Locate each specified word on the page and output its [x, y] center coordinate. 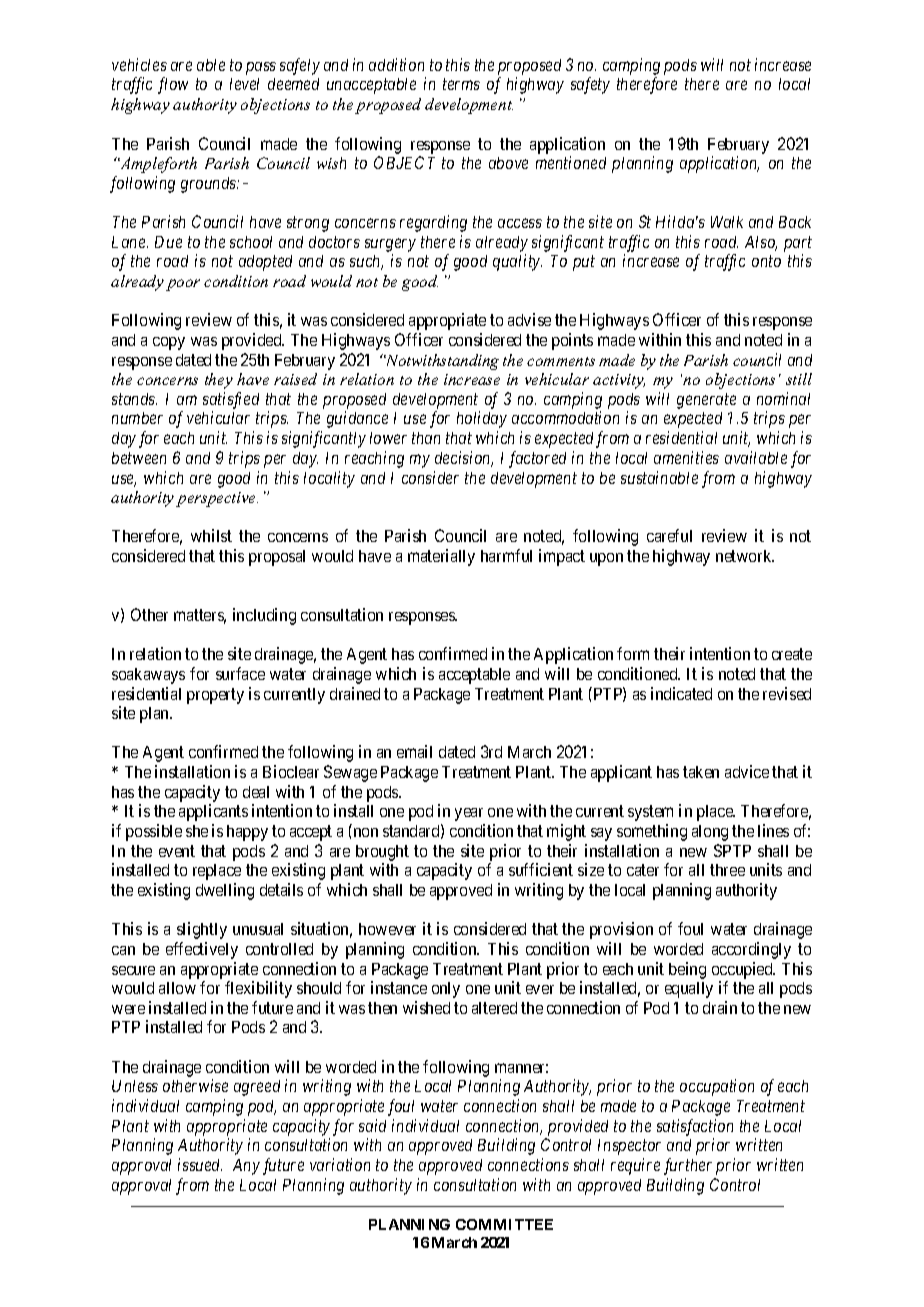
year [469, 814]
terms [461, 84]
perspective [217, 499]
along [710, 833]
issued [200, 1164]
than [426, 438]
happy [247, 833]
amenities [686, 457]
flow [173, 85]
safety [590, 85]
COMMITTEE [504, 1224]
